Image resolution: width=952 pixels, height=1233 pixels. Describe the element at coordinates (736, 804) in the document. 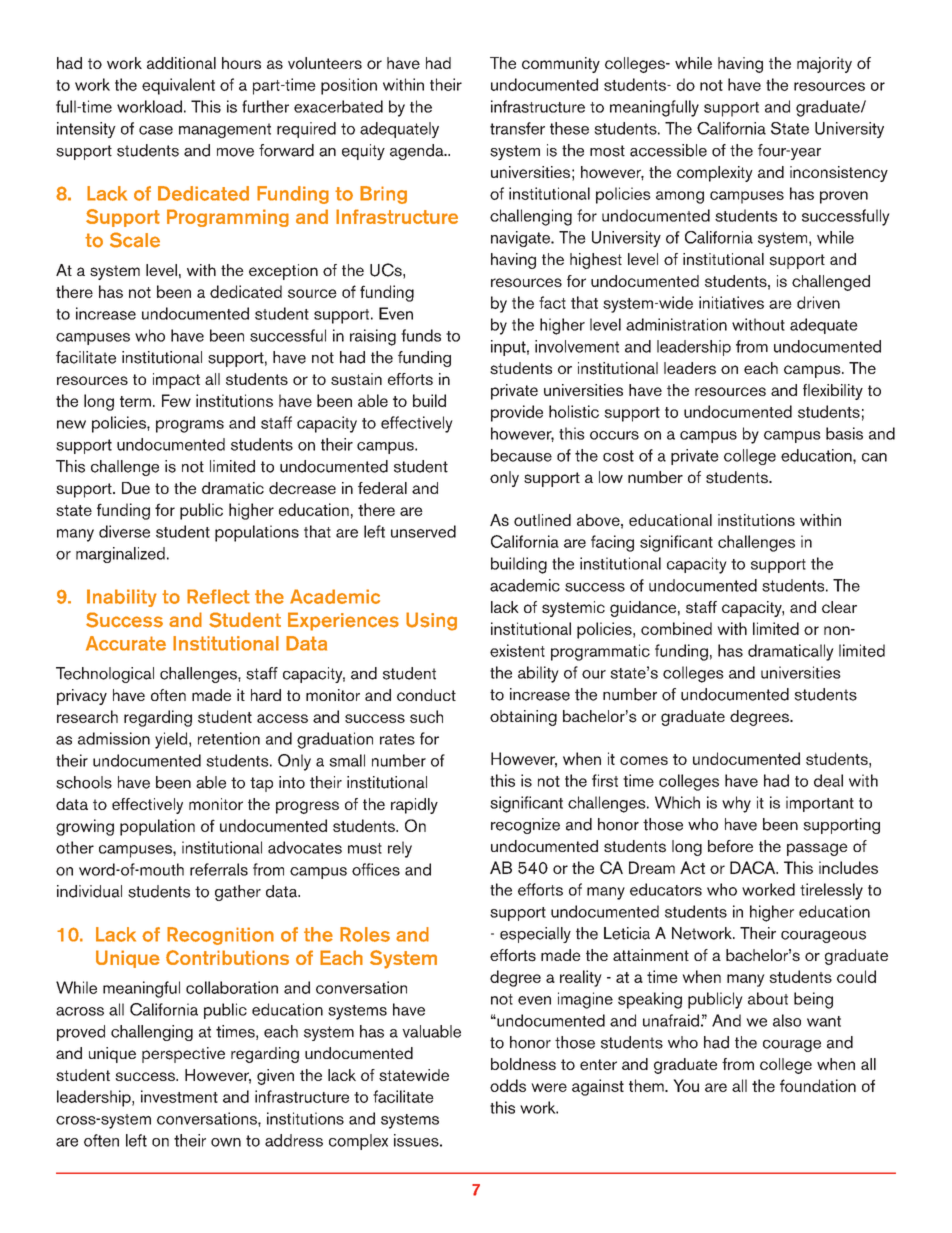

I see `why` at that location.
